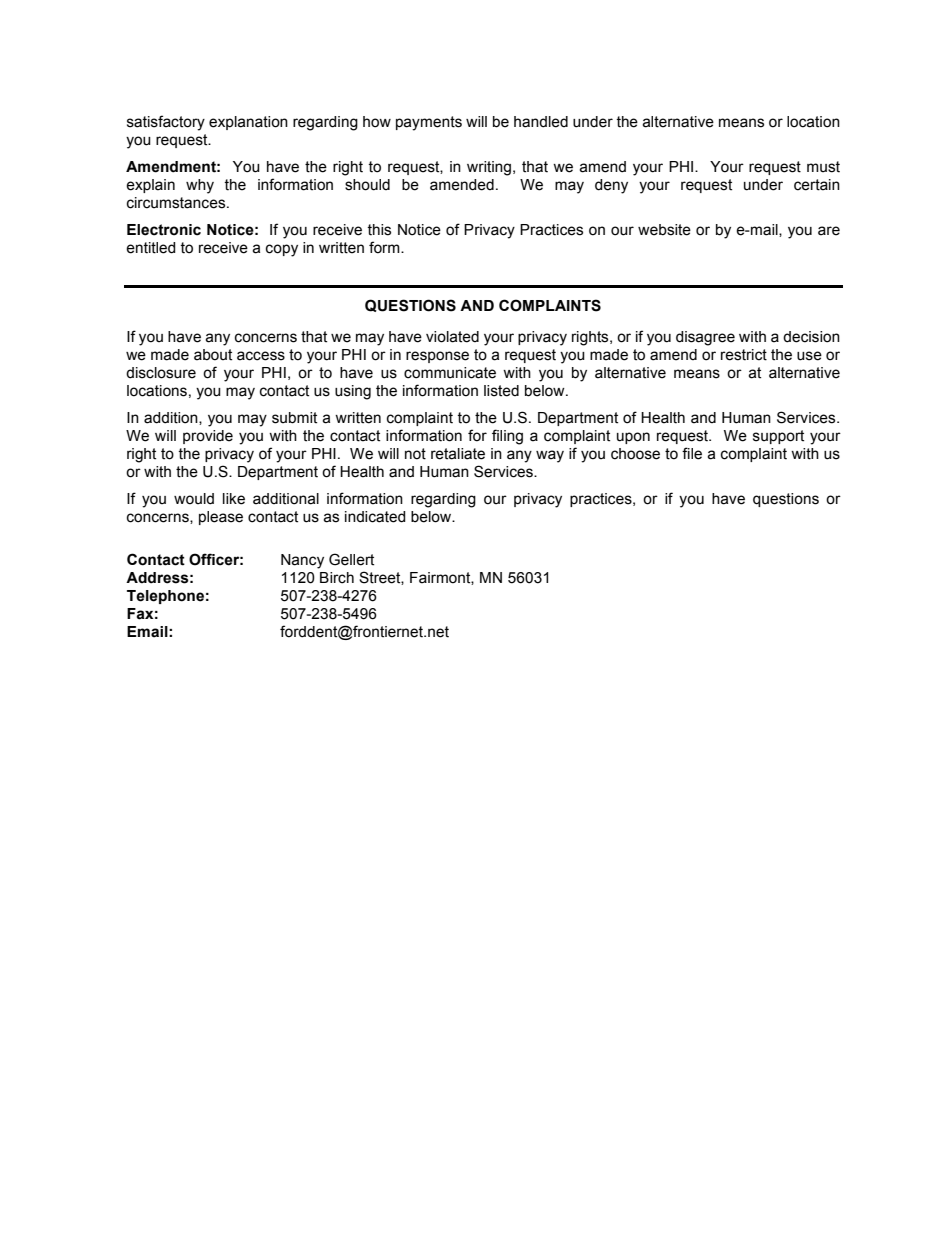 The image size is (952, 1233). I want to click on explanation, so click(248, 123).
